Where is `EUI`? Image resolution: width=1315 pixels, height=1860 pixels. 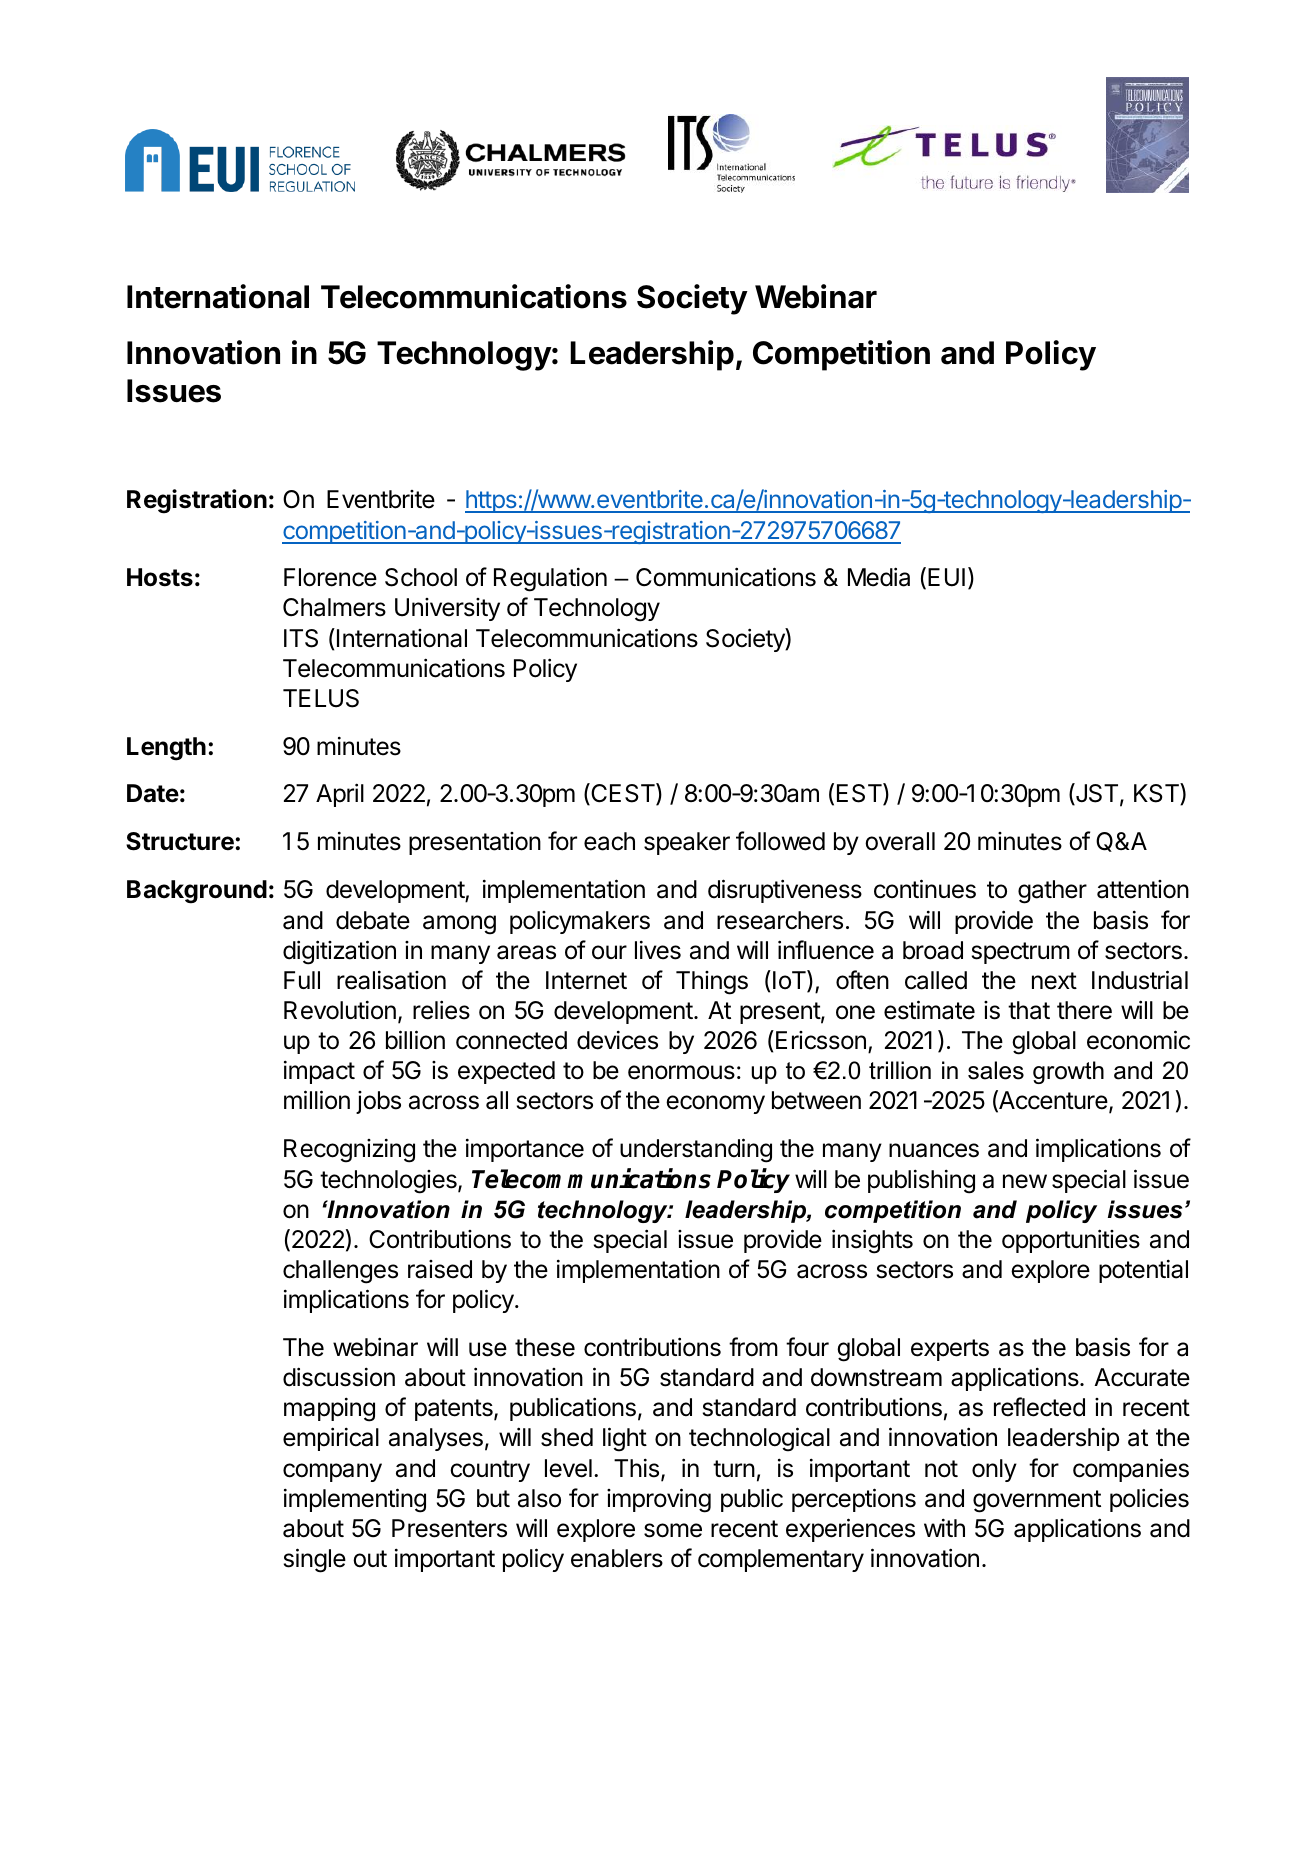 EUI is located at coordinates (946, 577).
